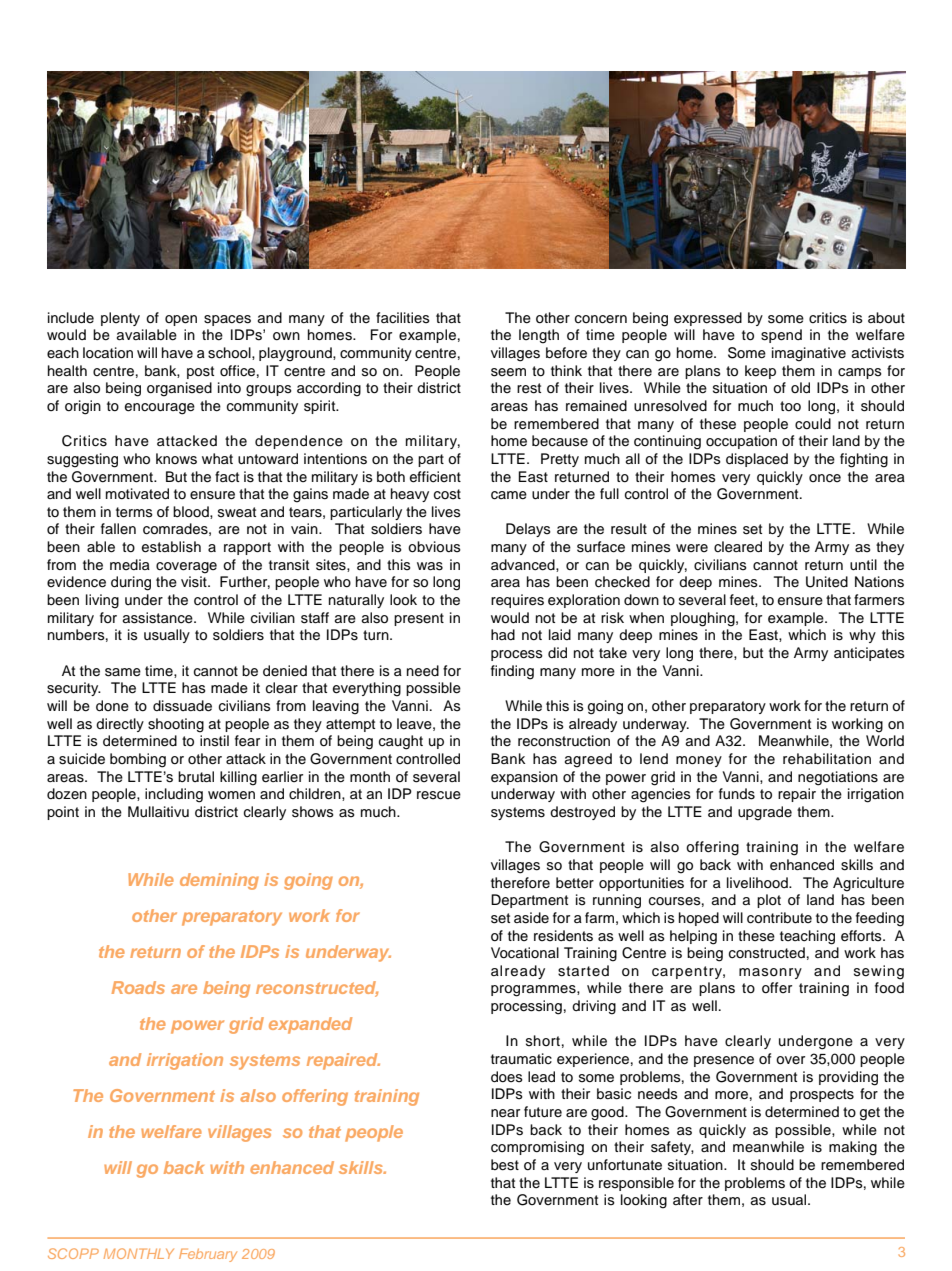 This screenshot has width=952, height=1271. What do you see at coordinates (174, 795) in the screenshot?
I see `including` at bounding box center [174, 795].
